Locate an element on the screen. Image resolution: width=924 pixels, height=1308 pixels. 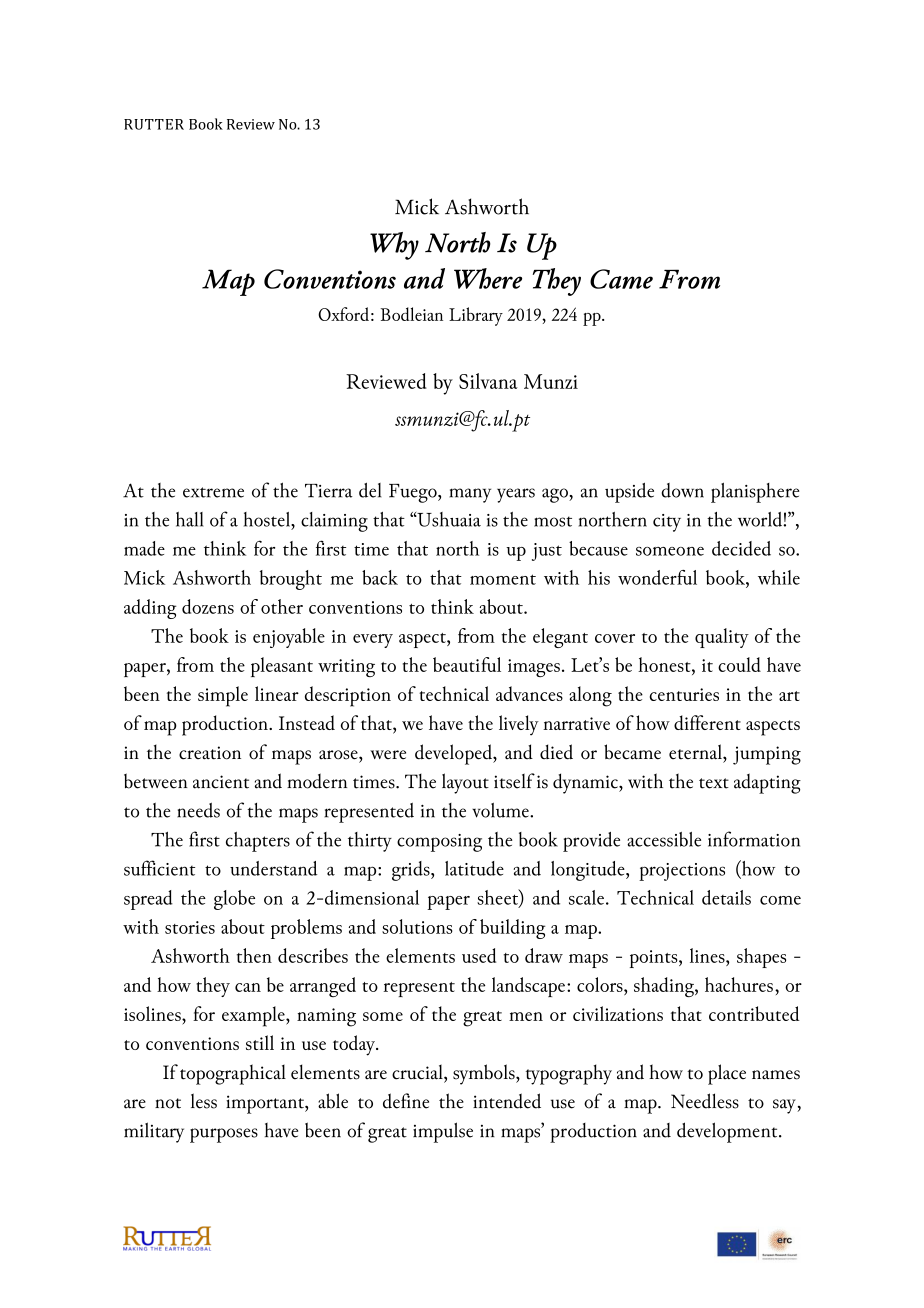
Where is located at coordinates (488, 278).
